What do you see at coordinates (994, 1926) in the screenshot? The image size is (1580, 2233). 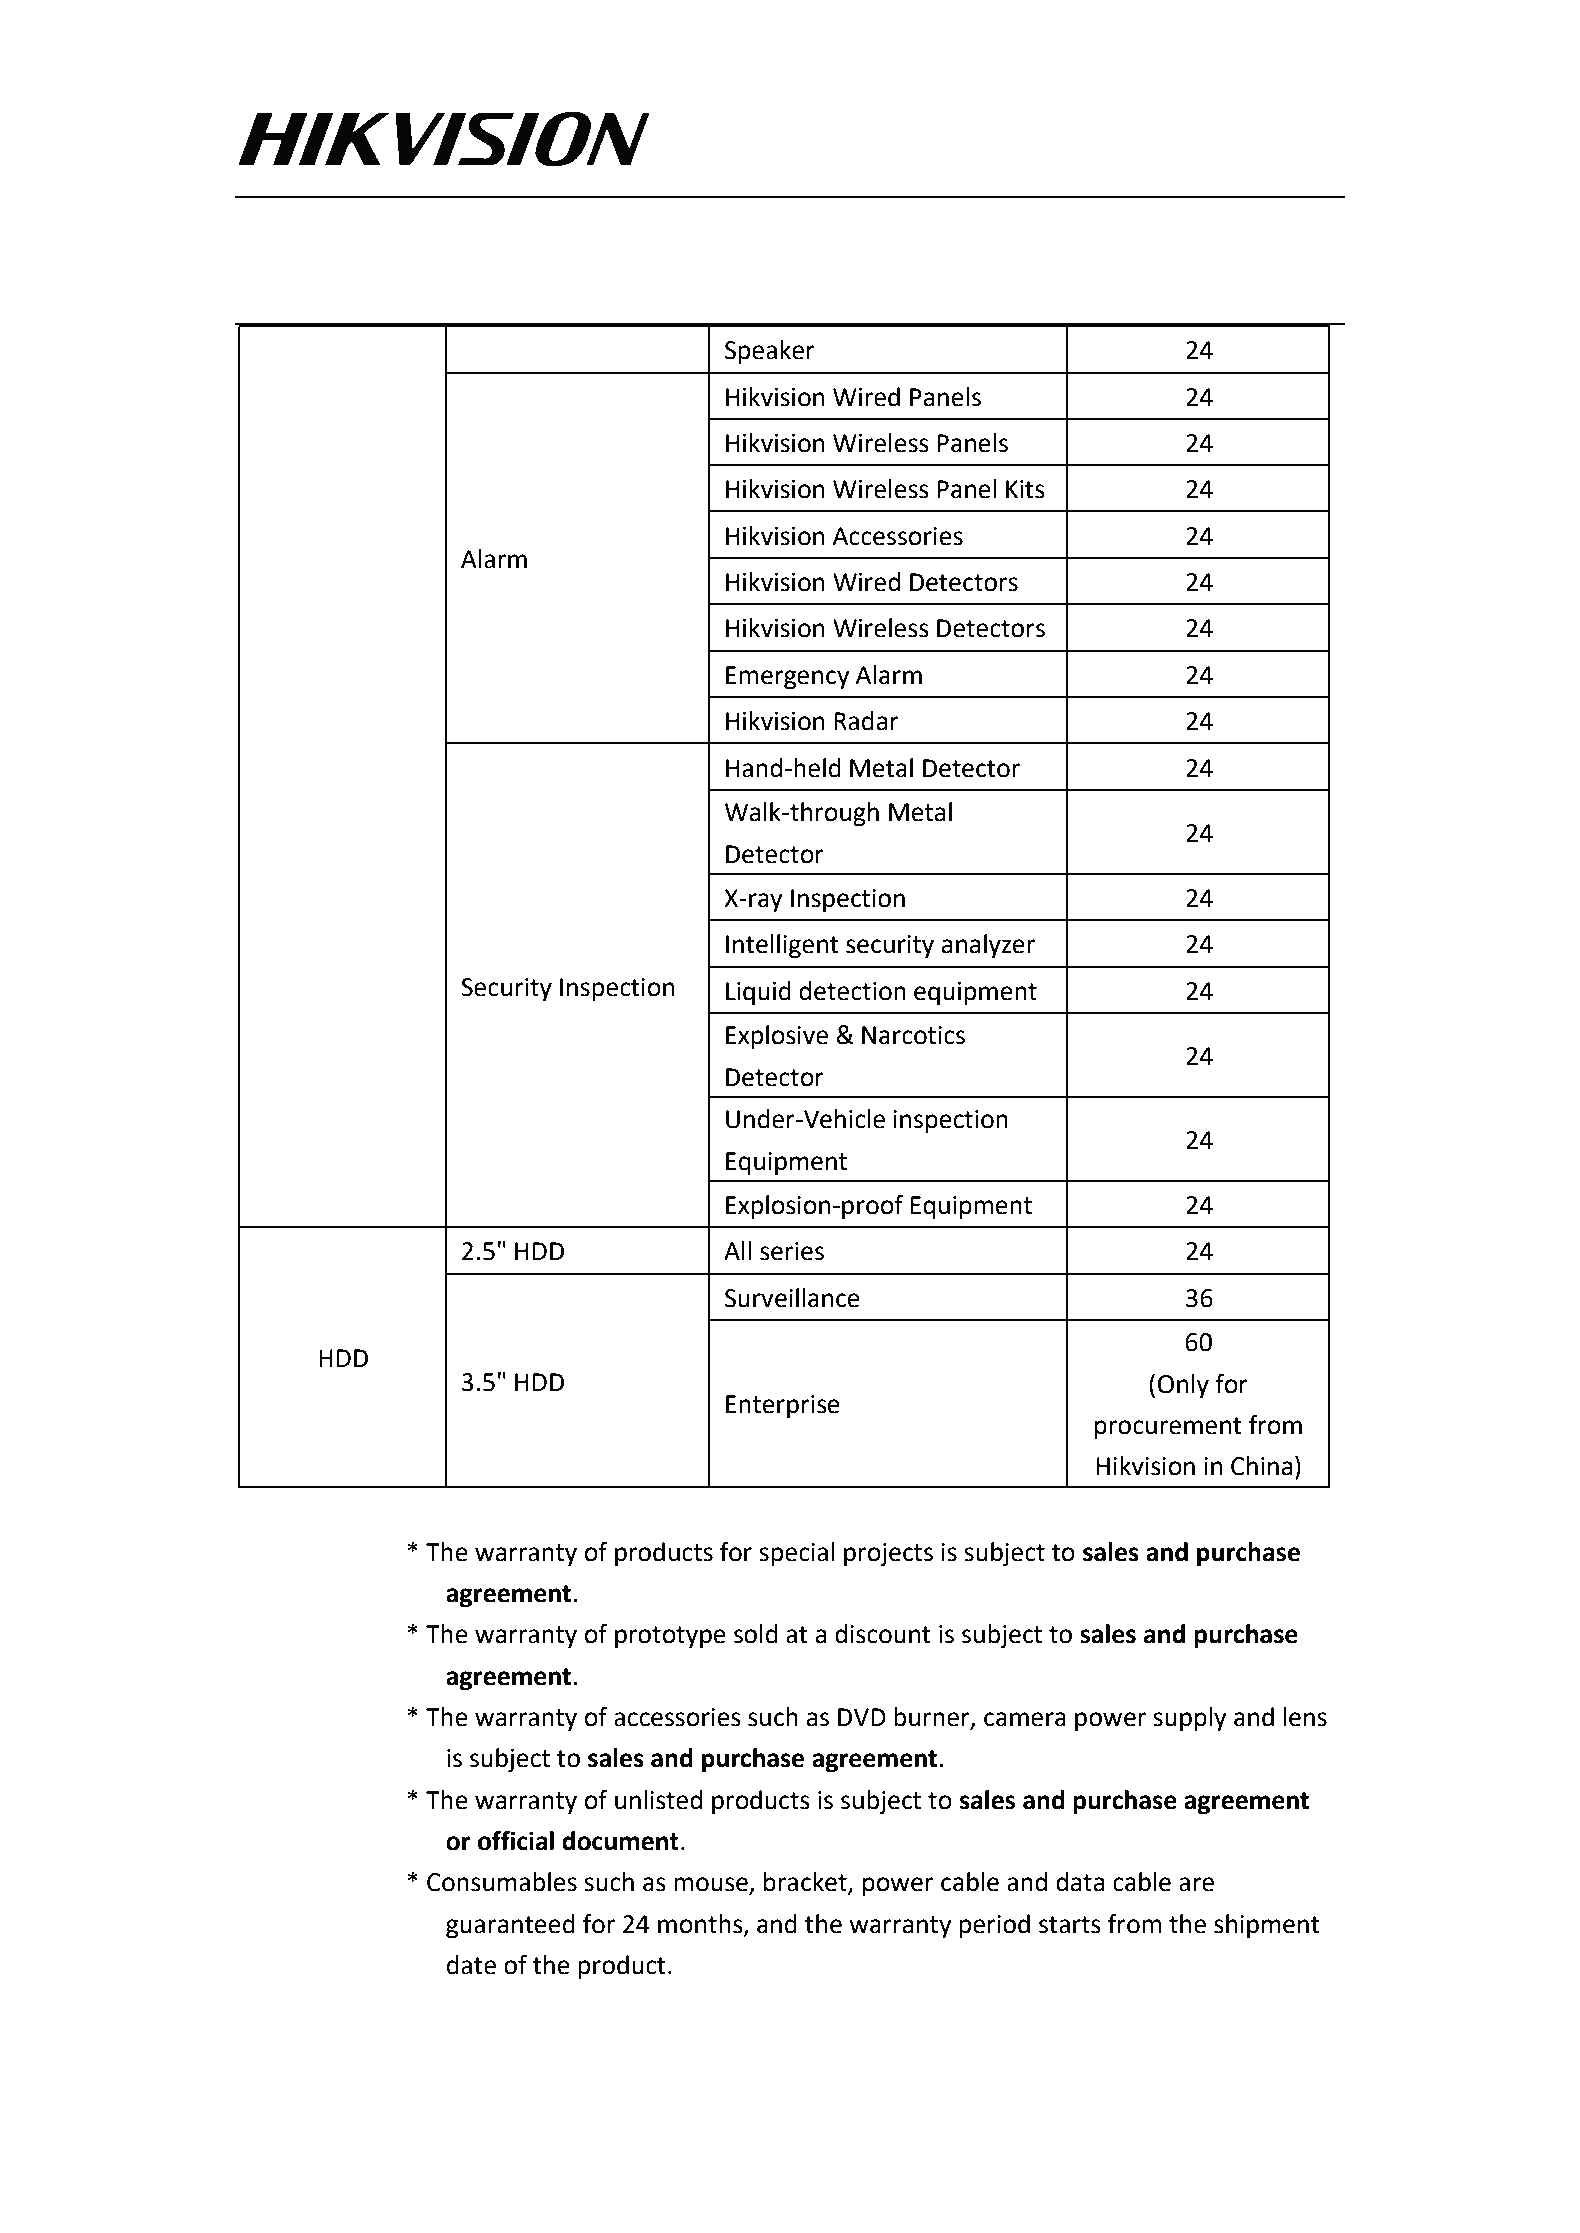 I see `period` at bounding box center [994, 1926].
